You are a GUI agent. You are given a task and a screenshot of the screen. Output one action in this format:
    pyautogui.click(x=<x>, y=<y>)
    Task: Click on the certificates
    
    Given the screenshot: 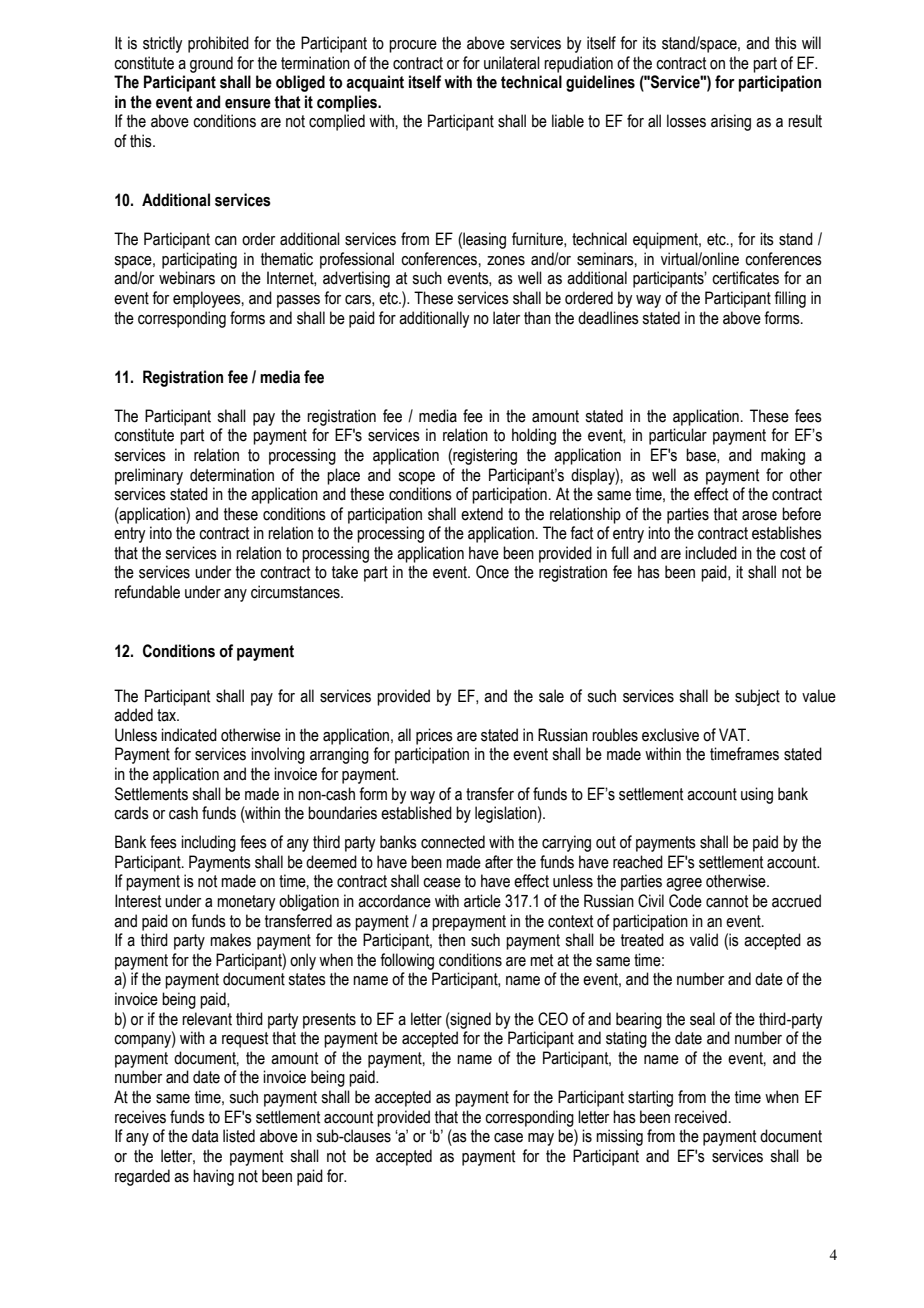 What is the action you would take?
    pyautogui.click(x=745, y=278)
